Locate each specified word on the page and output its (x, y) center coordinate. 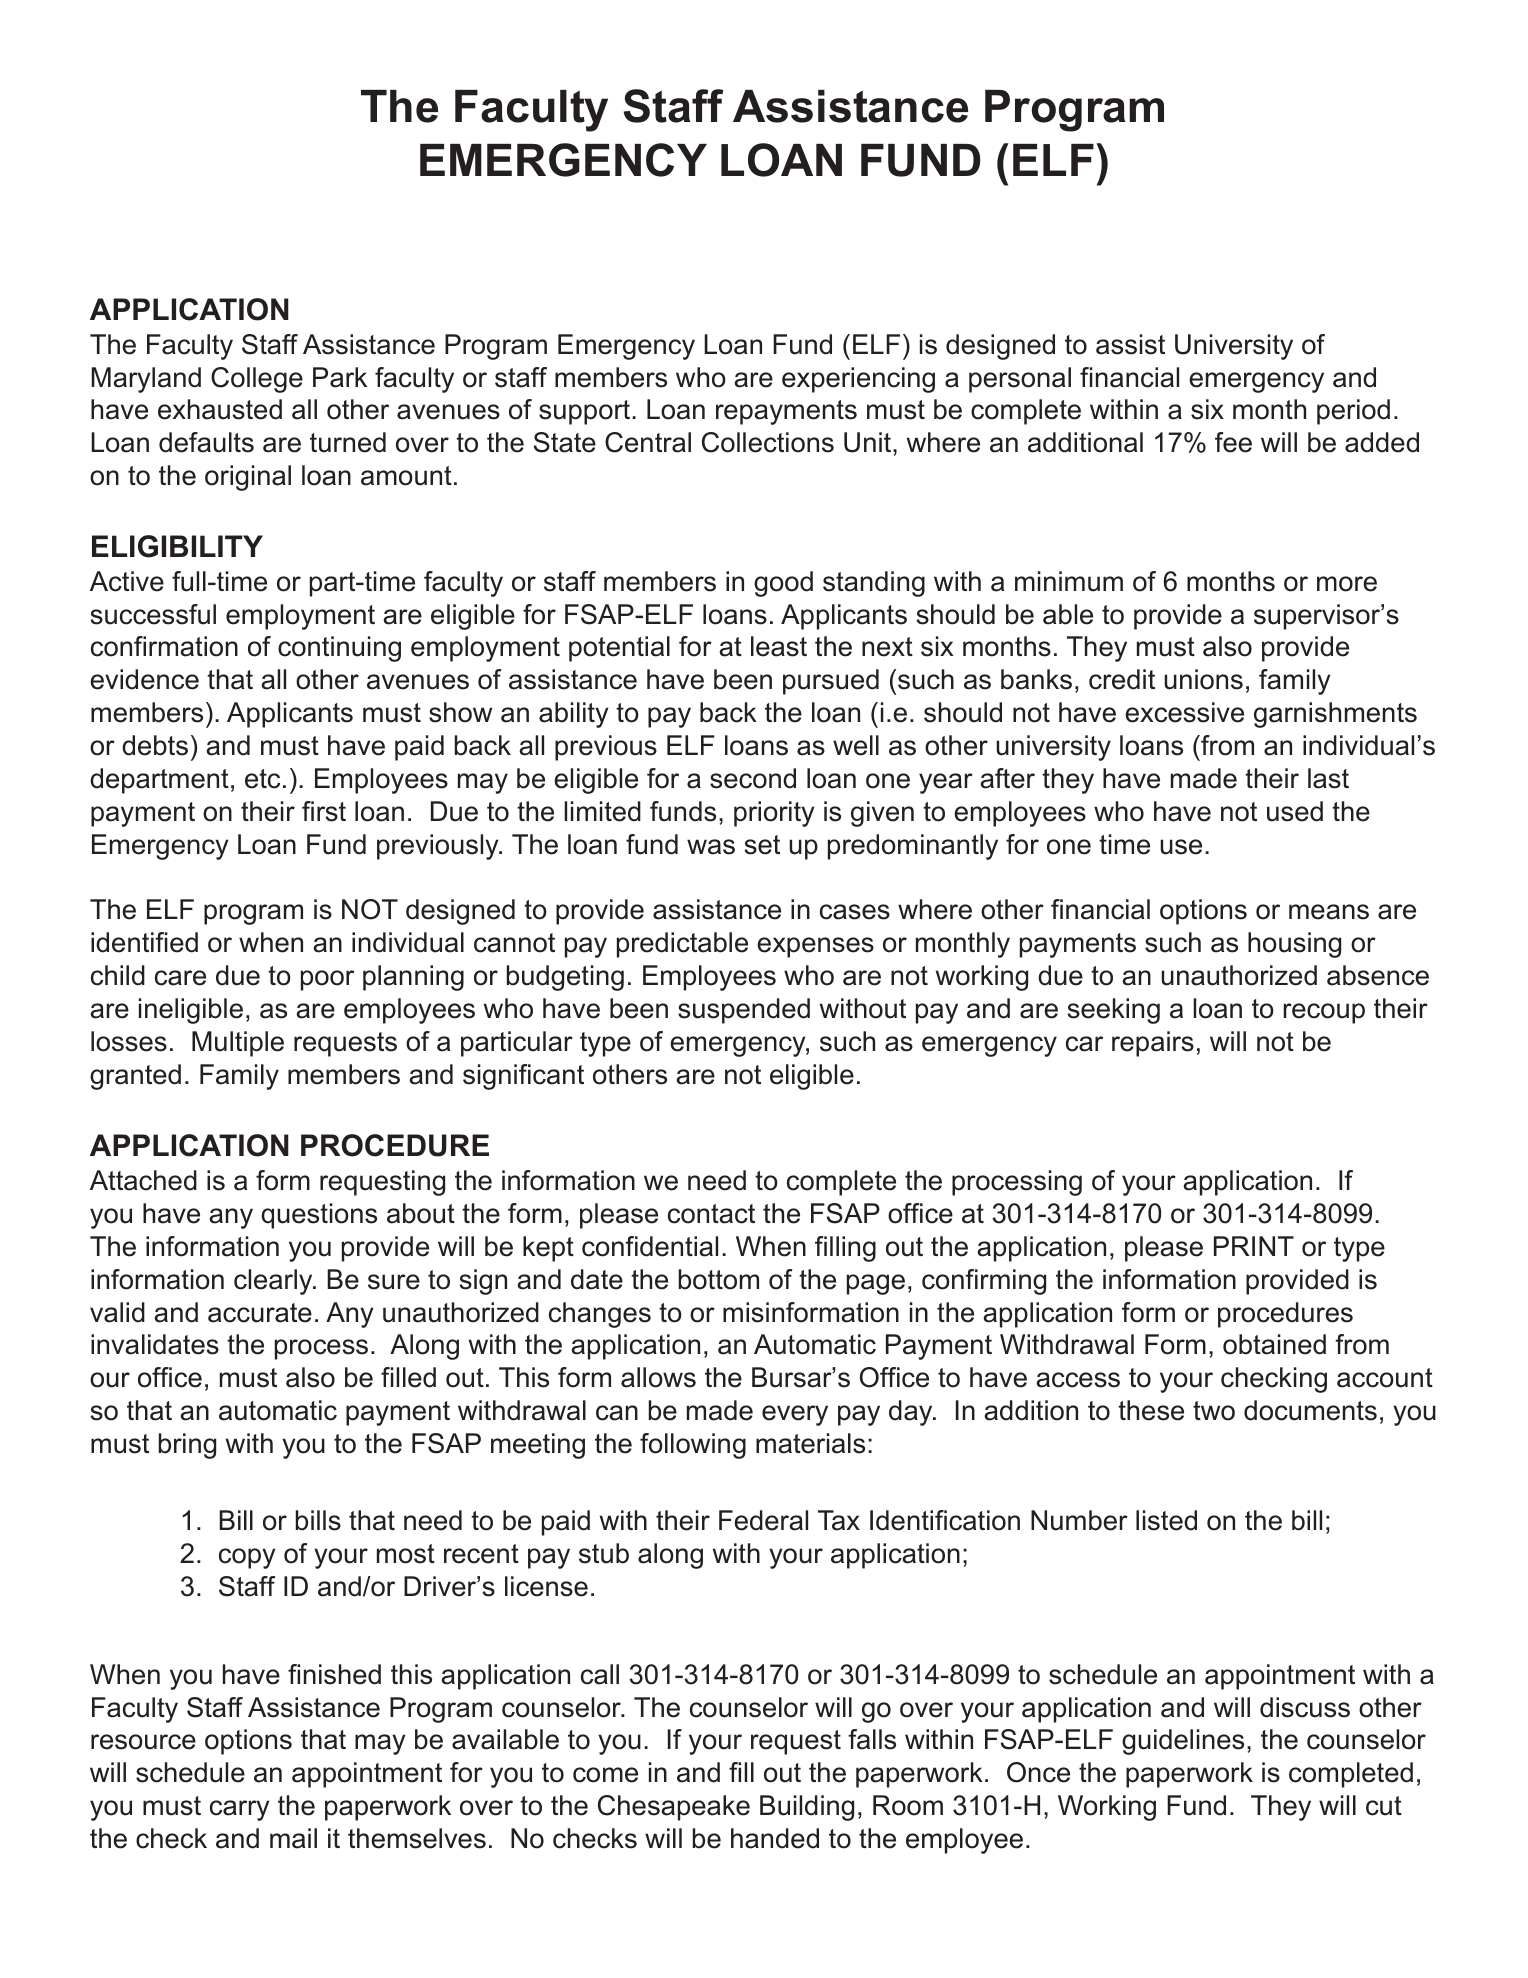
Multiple (238, 1044)
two (1214, 1411)
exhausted (220, 409)
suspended (744, 1011)
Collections (768, 442)
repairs (1153, 1044)
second (753, 778)
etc (262, 779)
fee (1233, 442)
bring (187, 1446)
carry (240, 1810)
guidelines (1183, 1742)
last (1328, 778)
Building (807, 1808)
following (693, 1446)
